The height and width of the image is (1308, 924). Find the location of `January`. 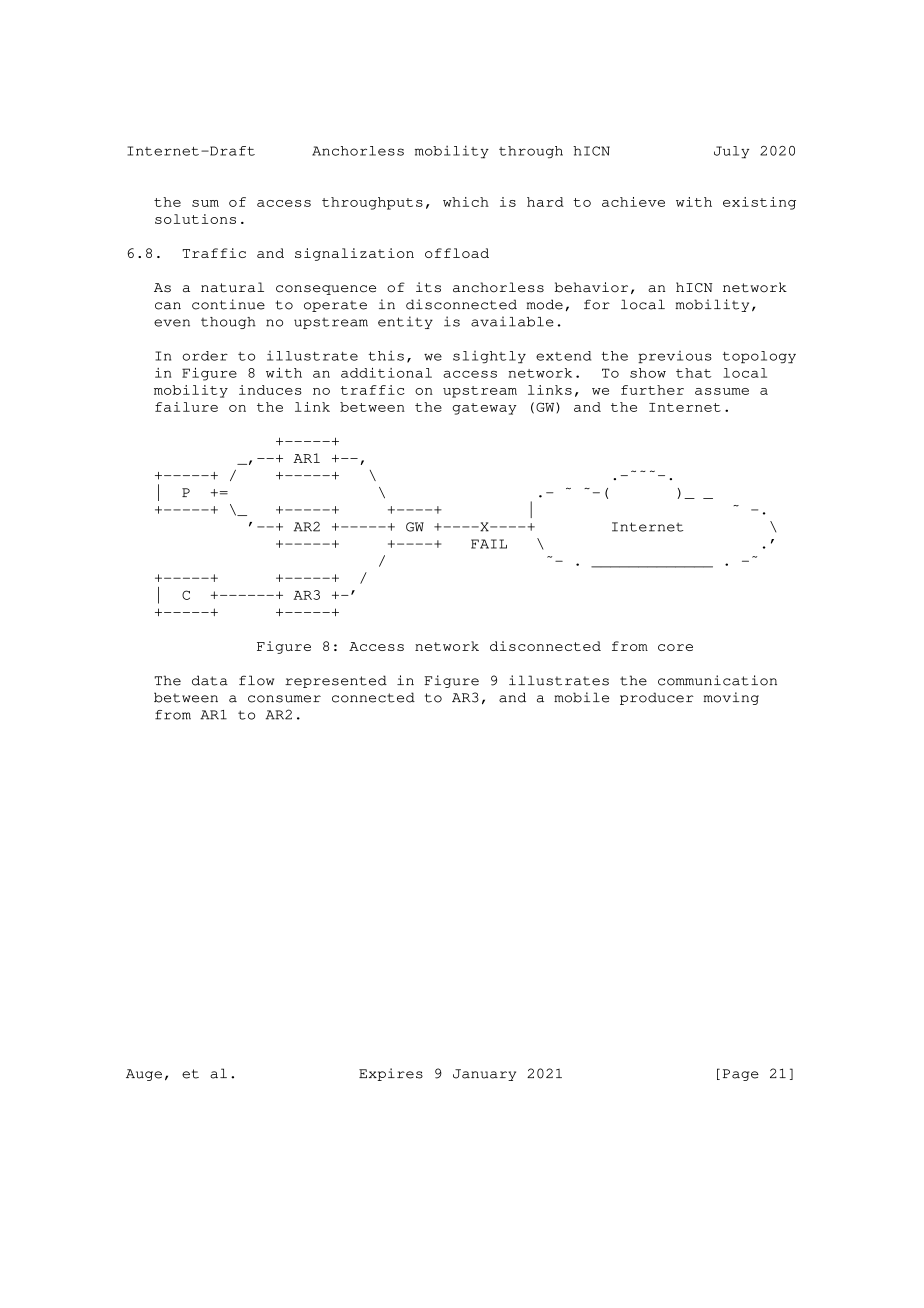

January is located at coordinates (484, 1075).
